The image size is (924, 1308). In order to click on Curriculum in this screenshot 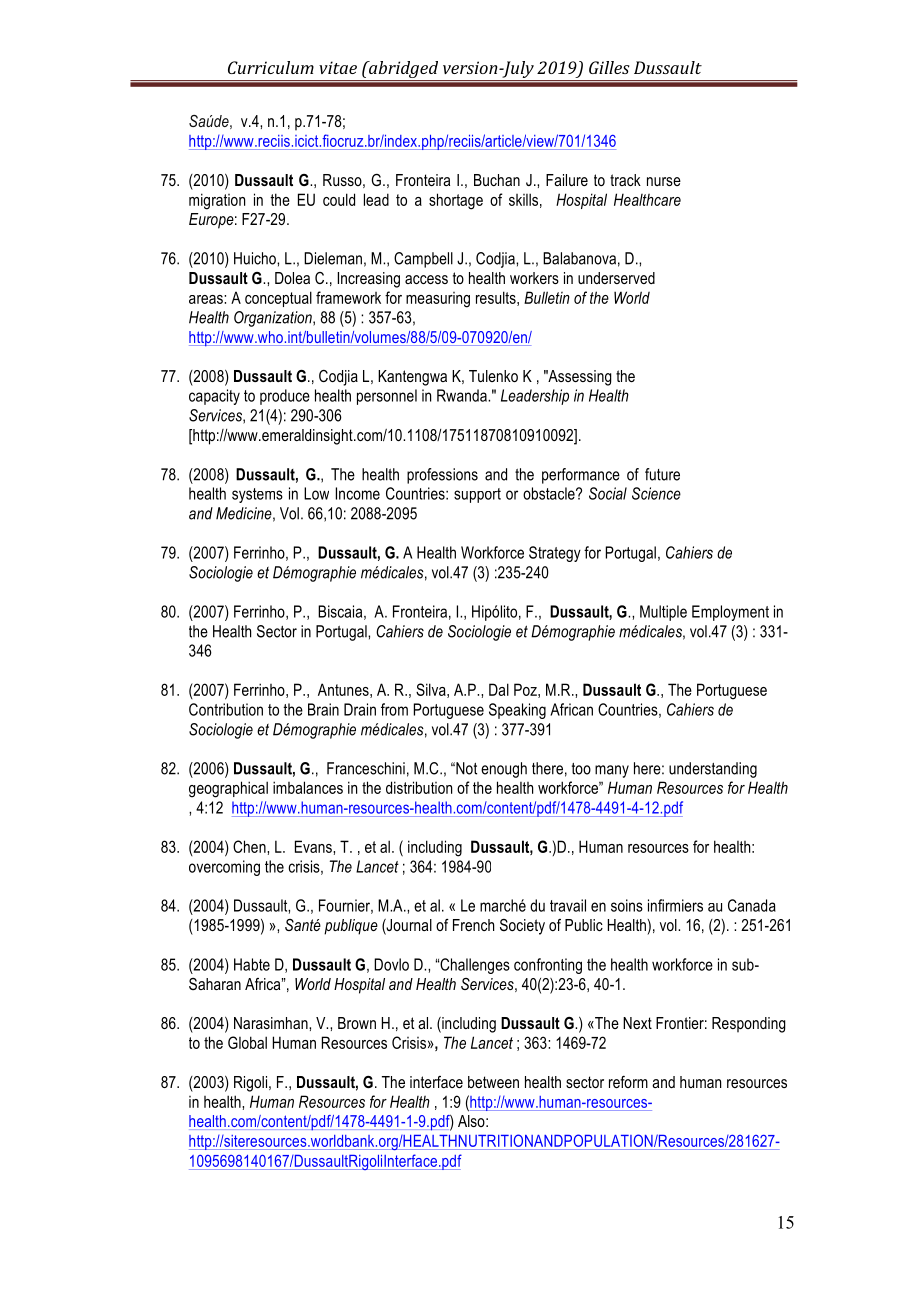, I will do `click(271, 67)`.
